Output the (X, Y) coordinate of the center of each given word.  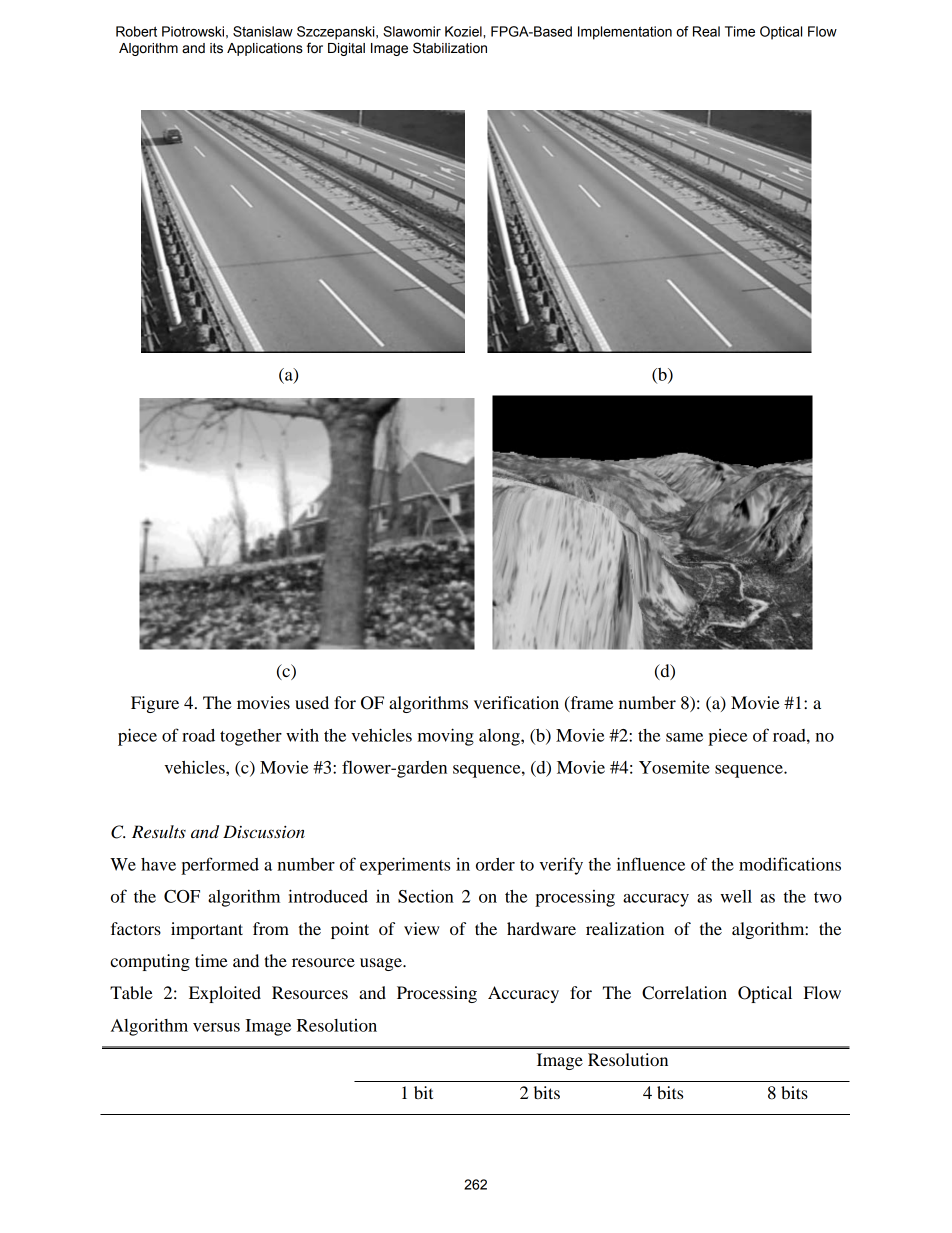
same (684, 737)
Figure (155, 704)
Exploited (225, 994)
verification (516, 702)
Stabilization (450, 48)
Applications (265, 49)
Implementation (625, 33)
